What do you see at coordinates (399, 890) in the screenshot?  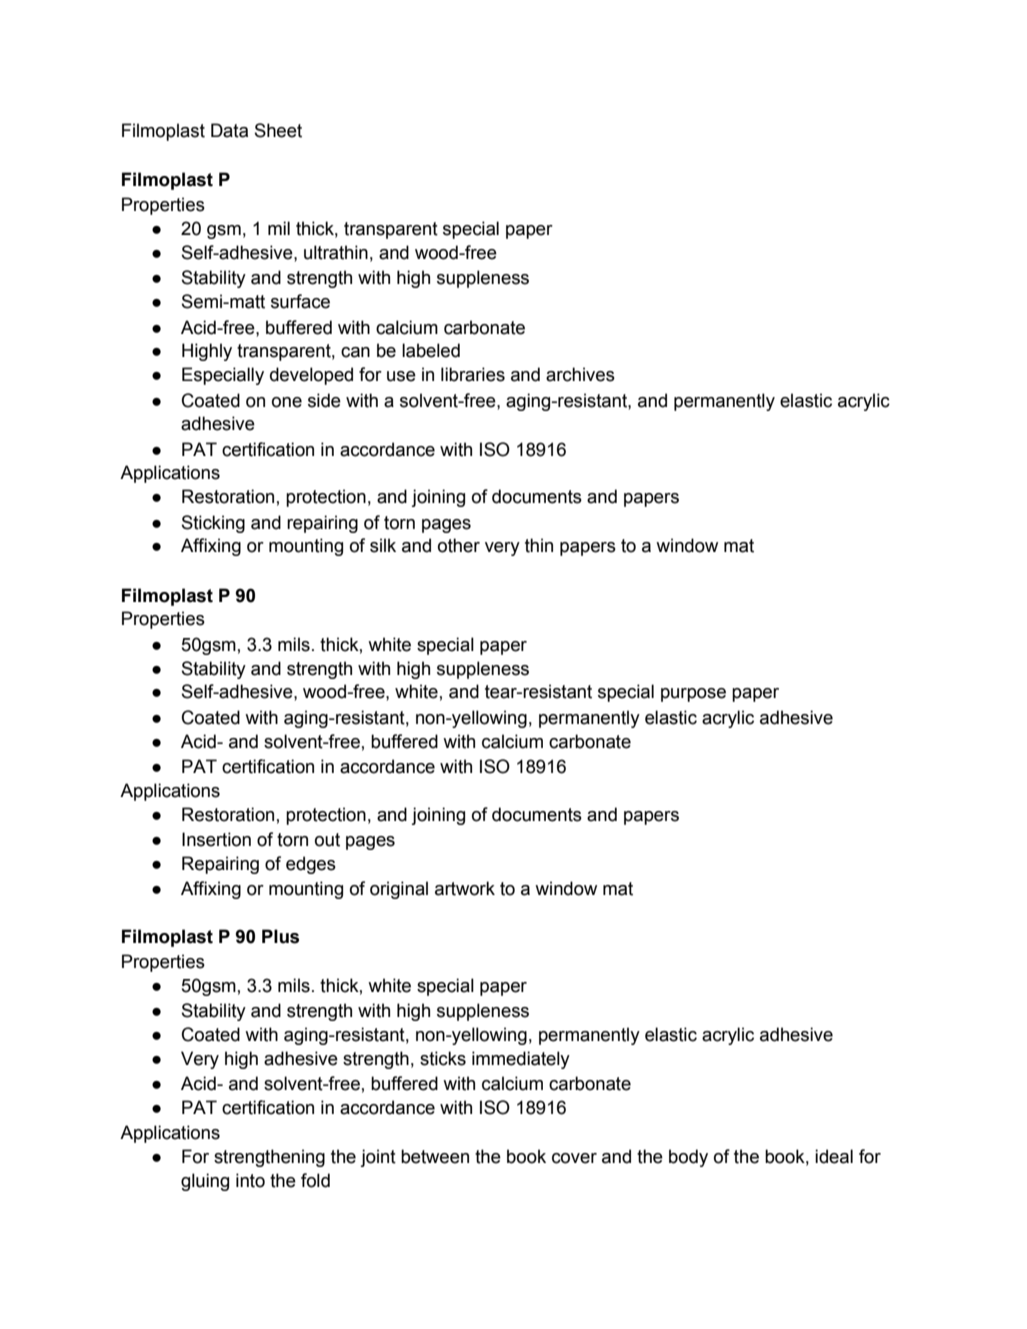 I see `original` at bounding box center [399, 890].
